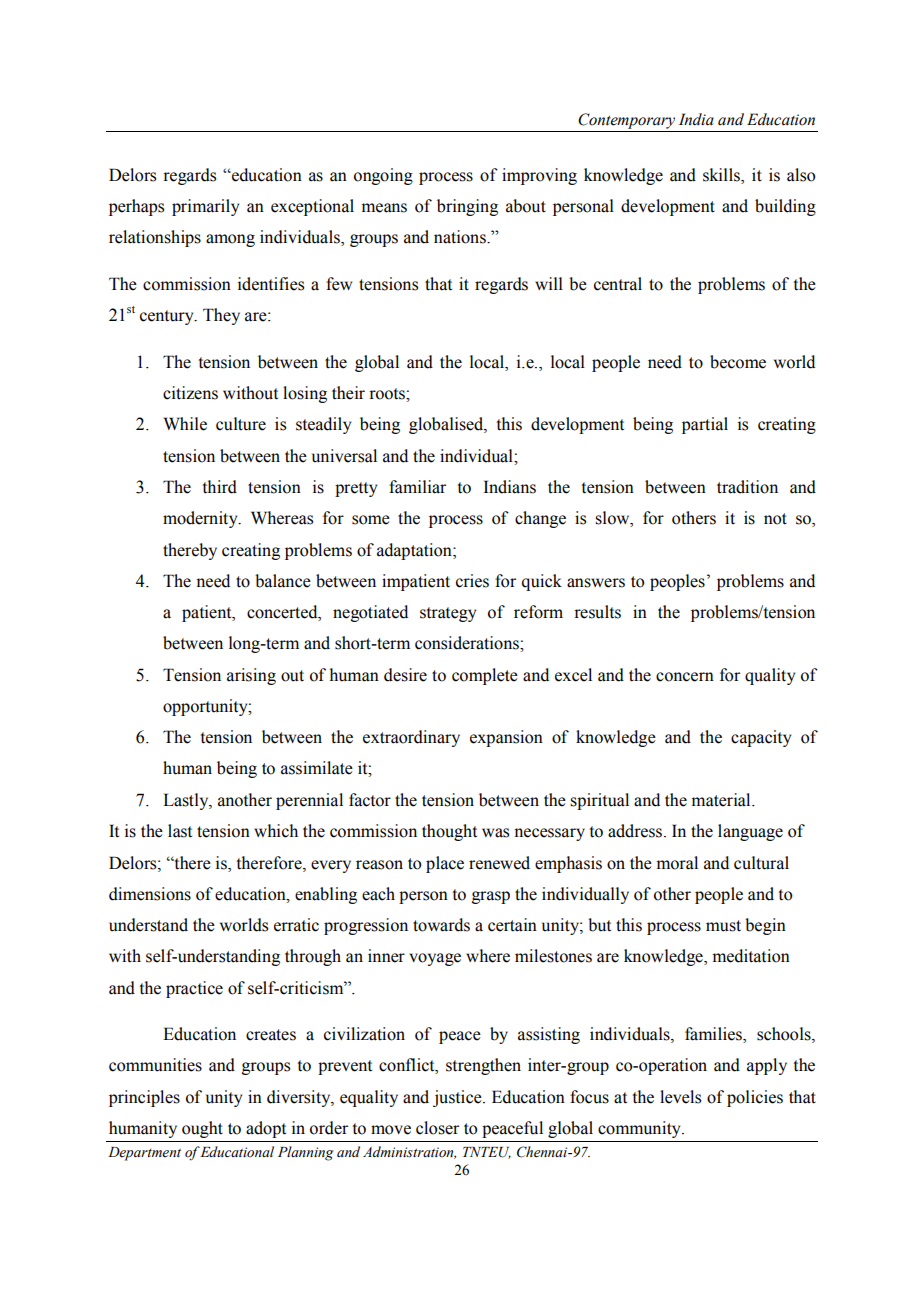 The width and height of the screenshot is (924, 1308). I want to click on considerations, so click(468, 643).
